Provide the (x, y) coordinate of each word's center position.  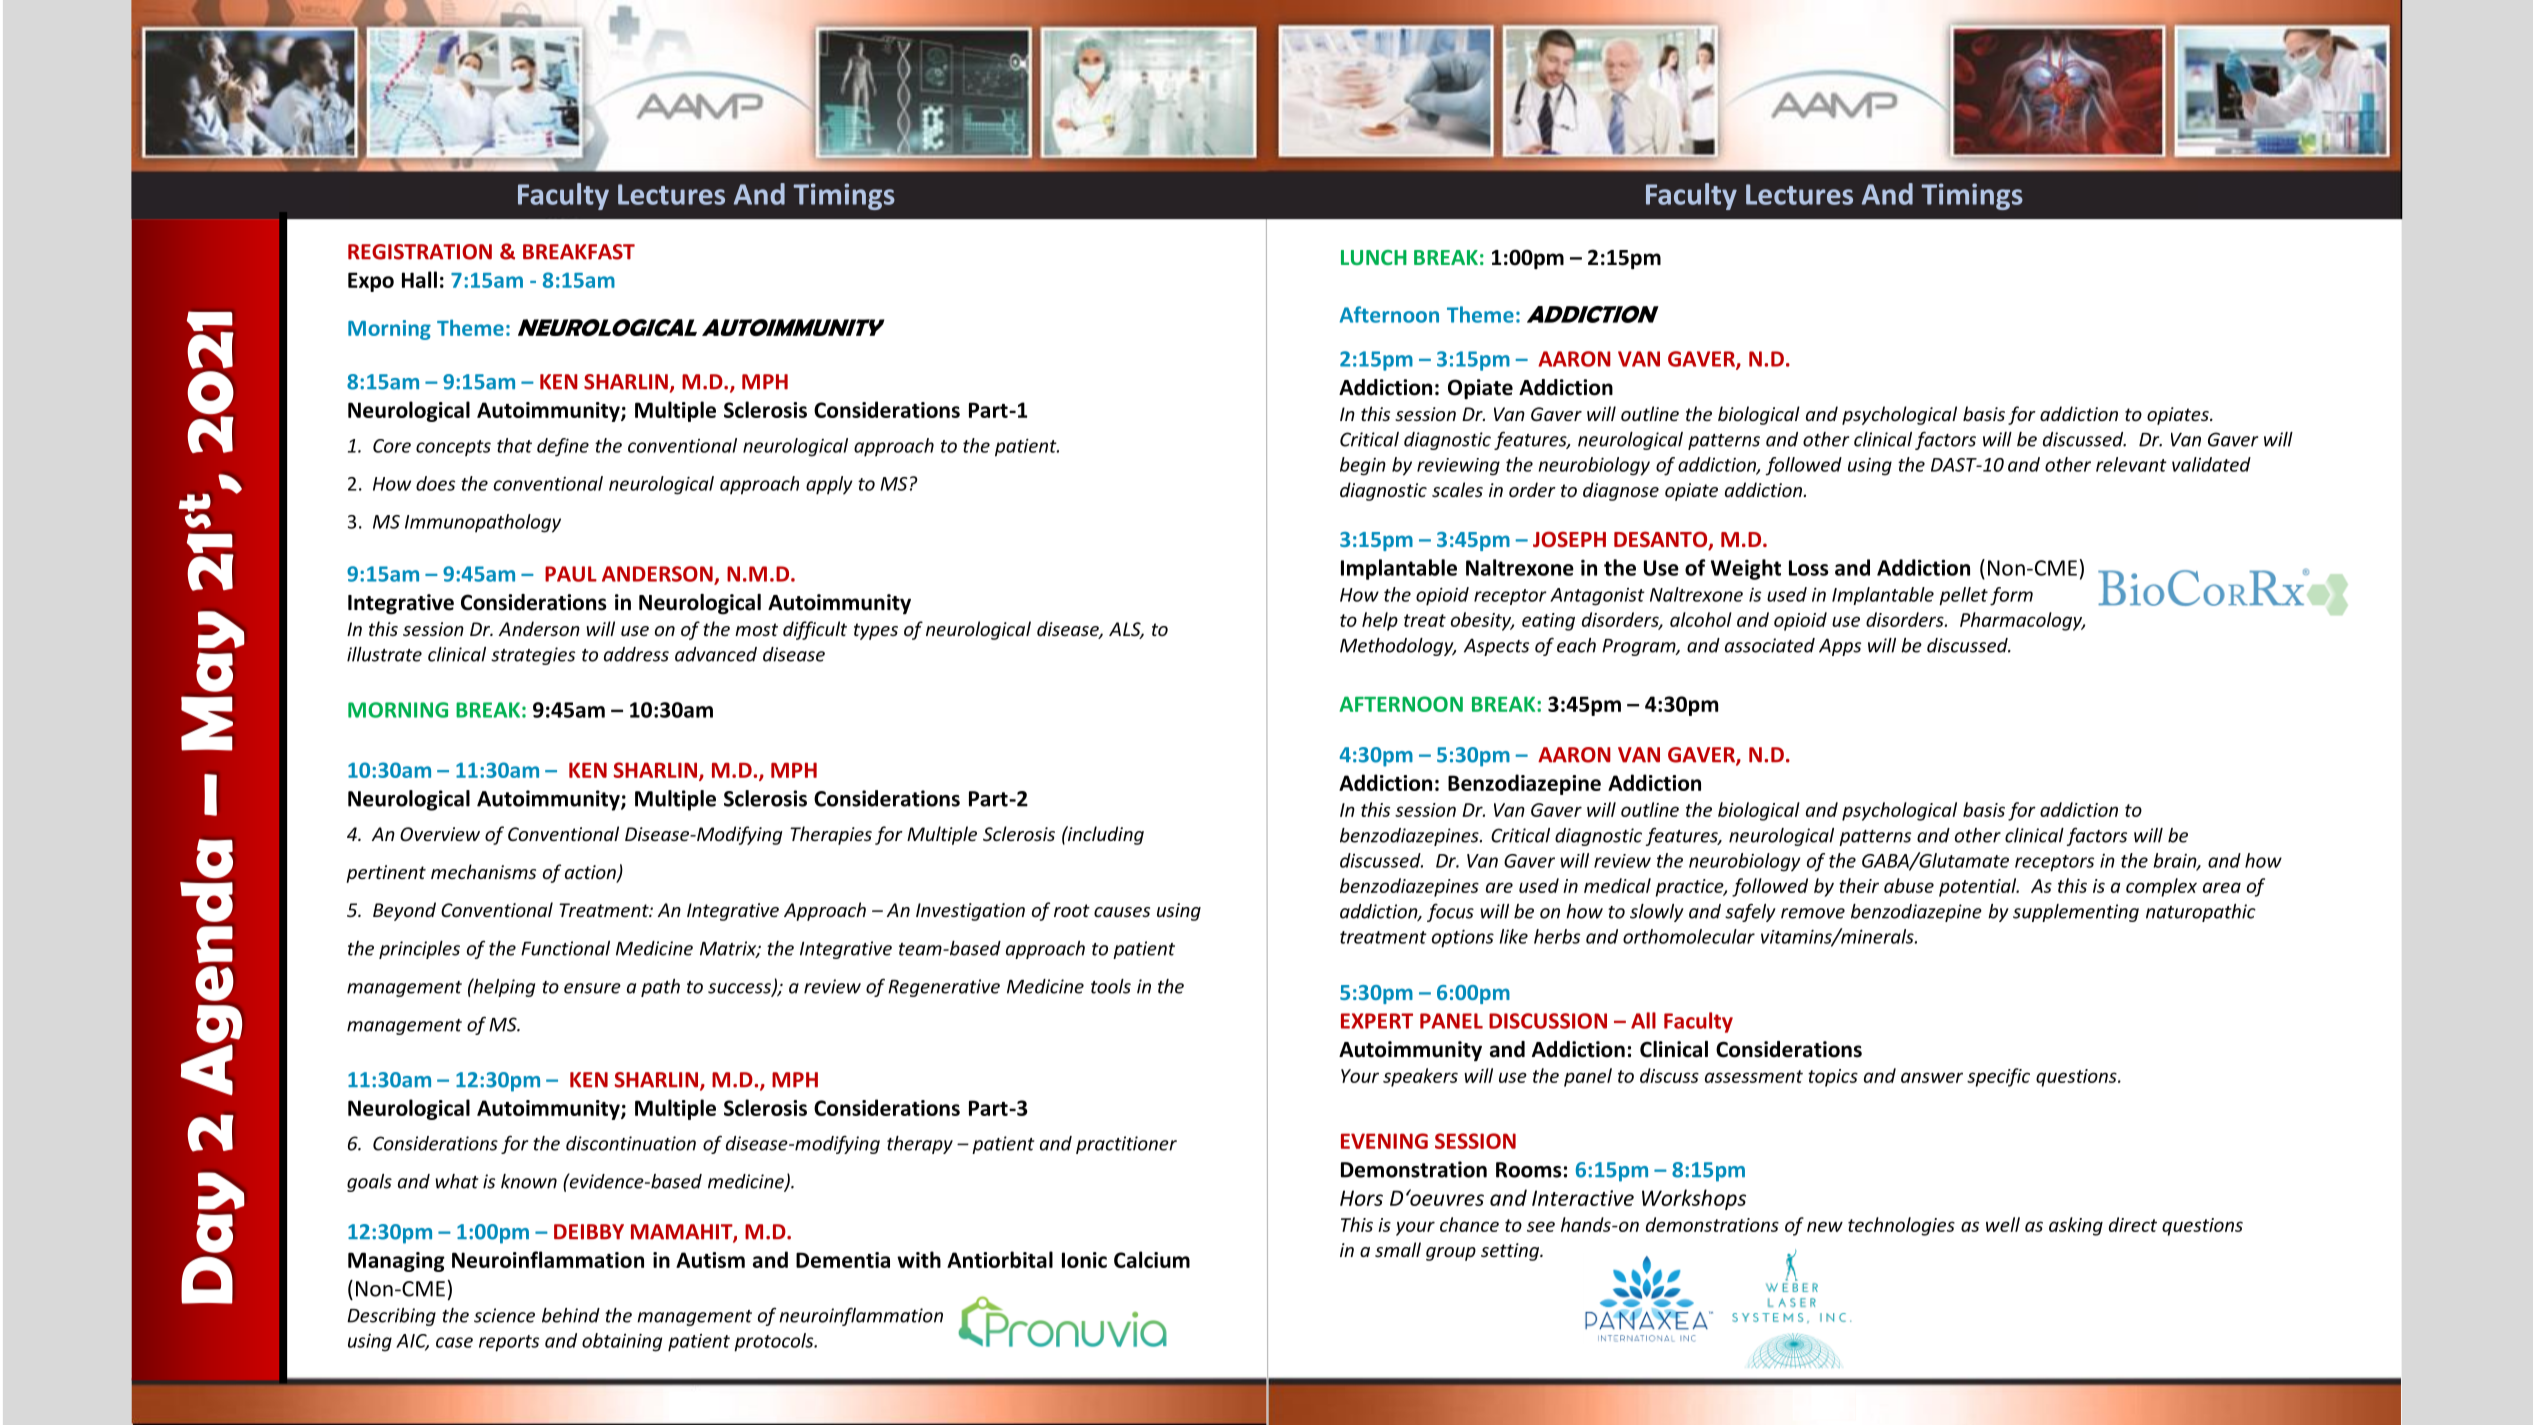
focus (1450, 912)
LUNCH (1374, 257)
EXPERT (1377, 1021)
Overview (440, 834)
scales (1457, 489)
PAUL (571, 574)
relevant (2131, 464)
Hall (419, 279)
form (2011, 596)
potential (1979, 887)
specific (1998, 1077)
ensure (592, 988)
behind (571, 1315)
